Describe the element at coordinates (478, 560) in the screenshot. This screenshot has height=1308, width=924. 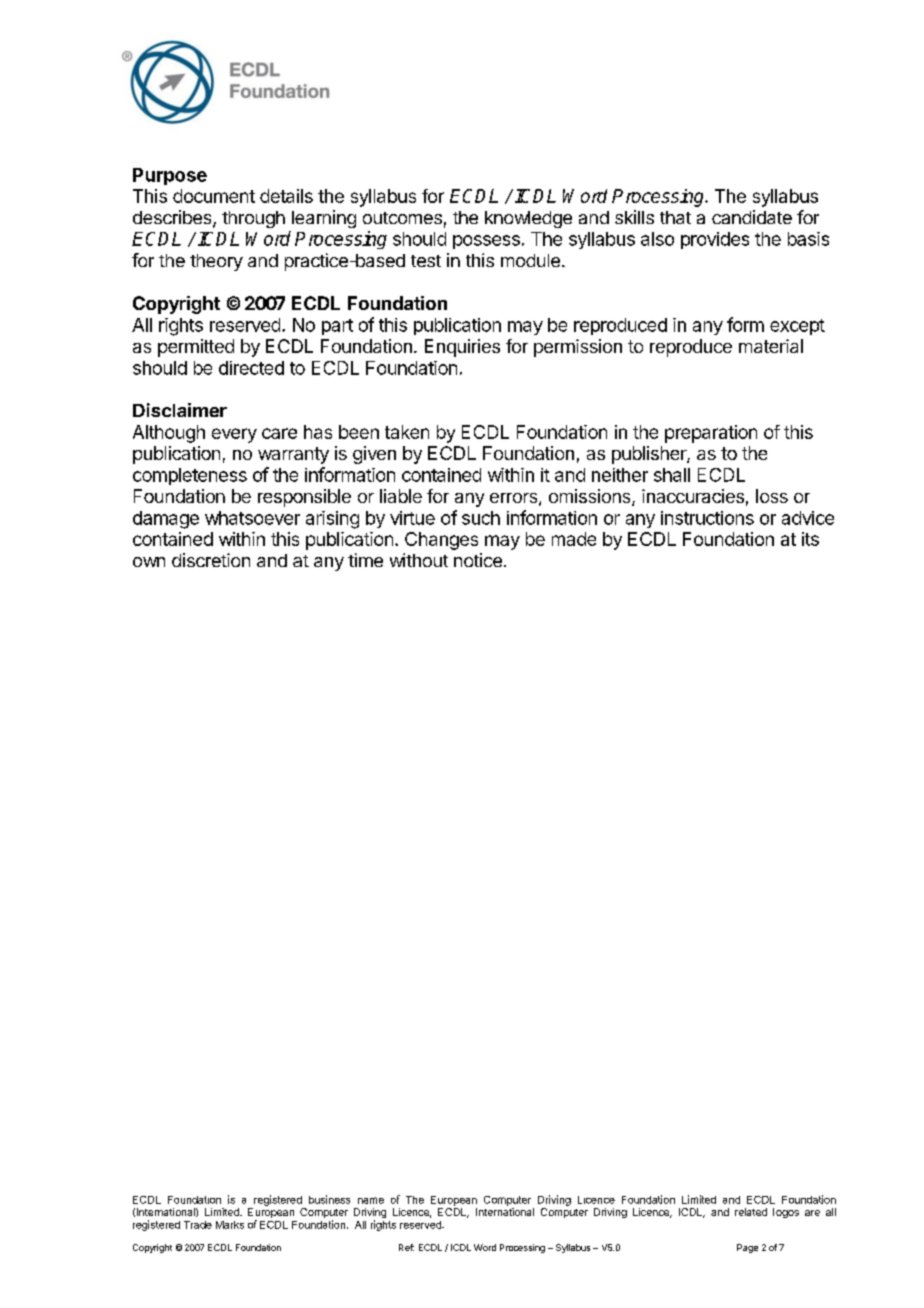
I see `notice` at that location.
